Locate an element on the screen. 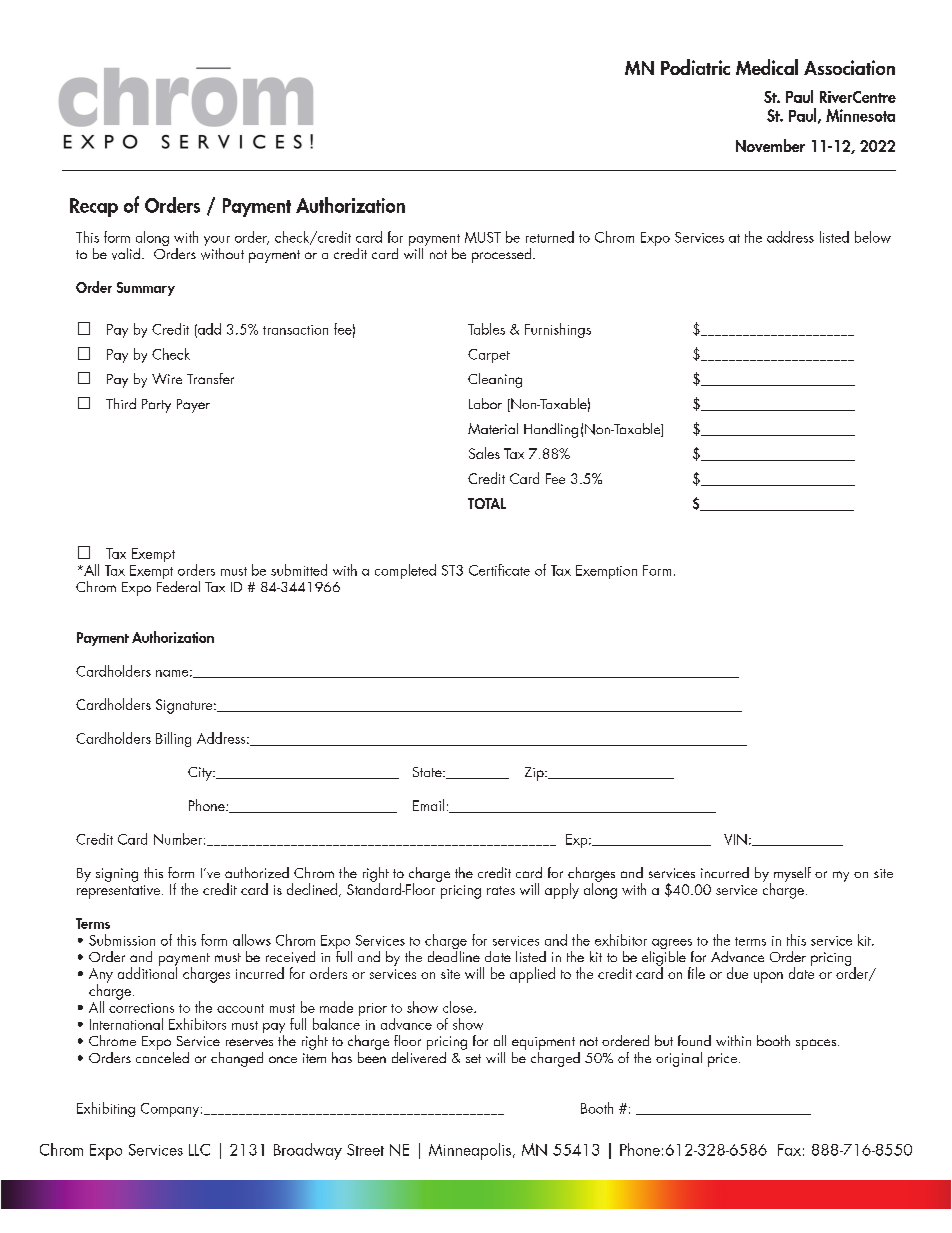 This screenshot has height=1233, width=952. price is located at coordinates (724, 1060).
